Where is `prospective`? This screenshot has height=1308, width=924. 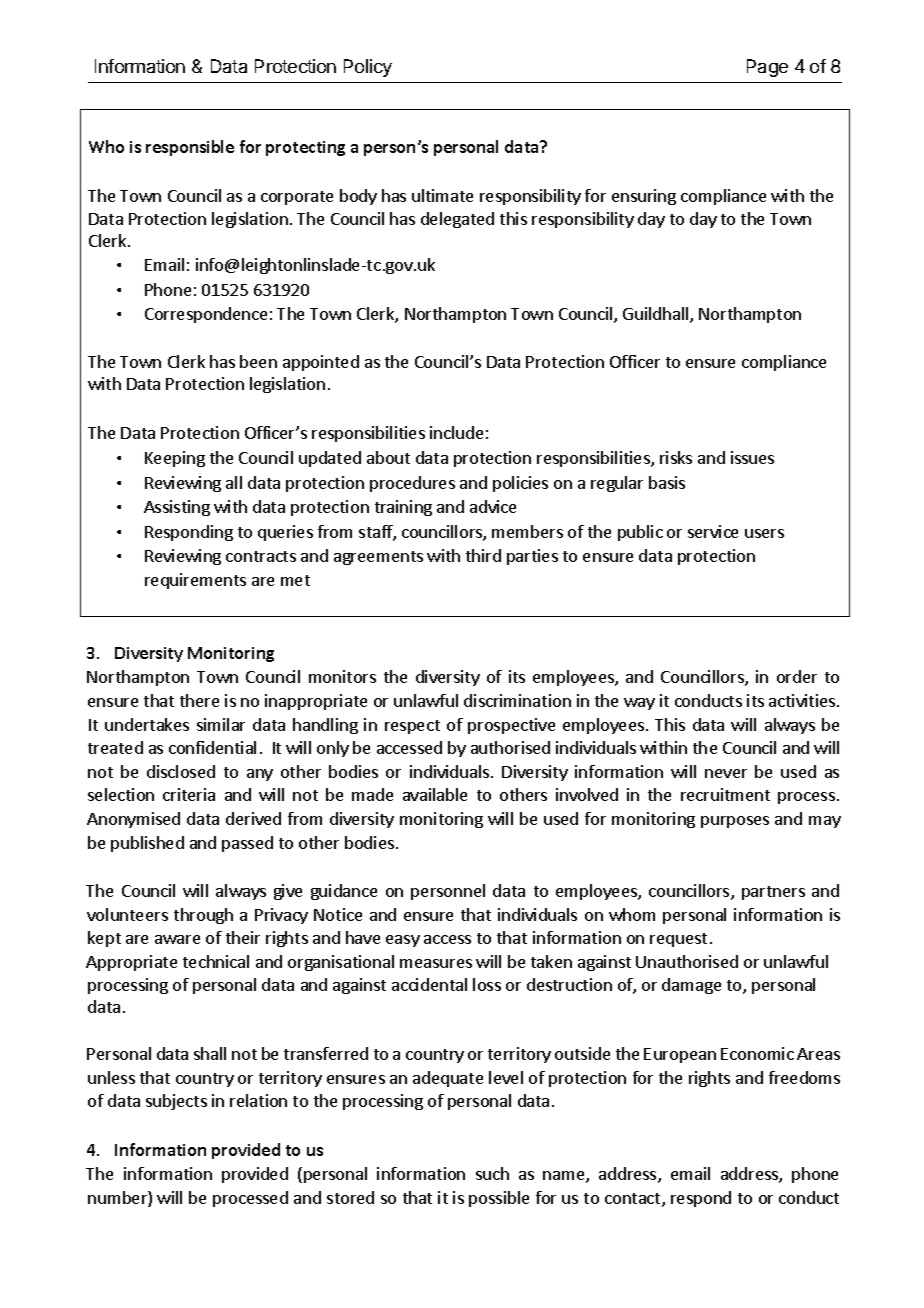
prospective is located at coordinates (511, 726).
